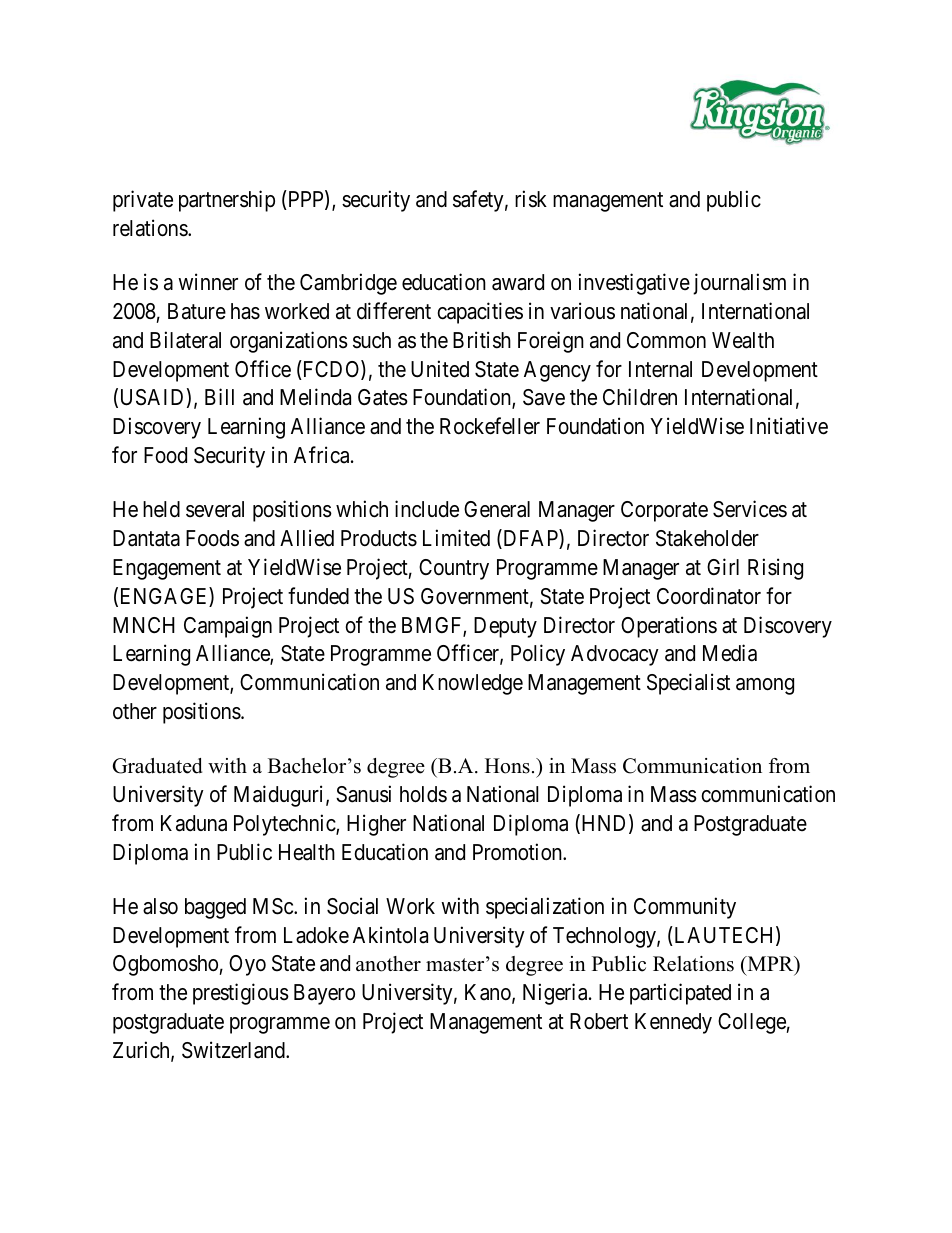 The height and width of the page is (1233, 952). What do you see at coordinates (219, 396) in the page?
I see `Bill` at bounding box center [219, 396].
